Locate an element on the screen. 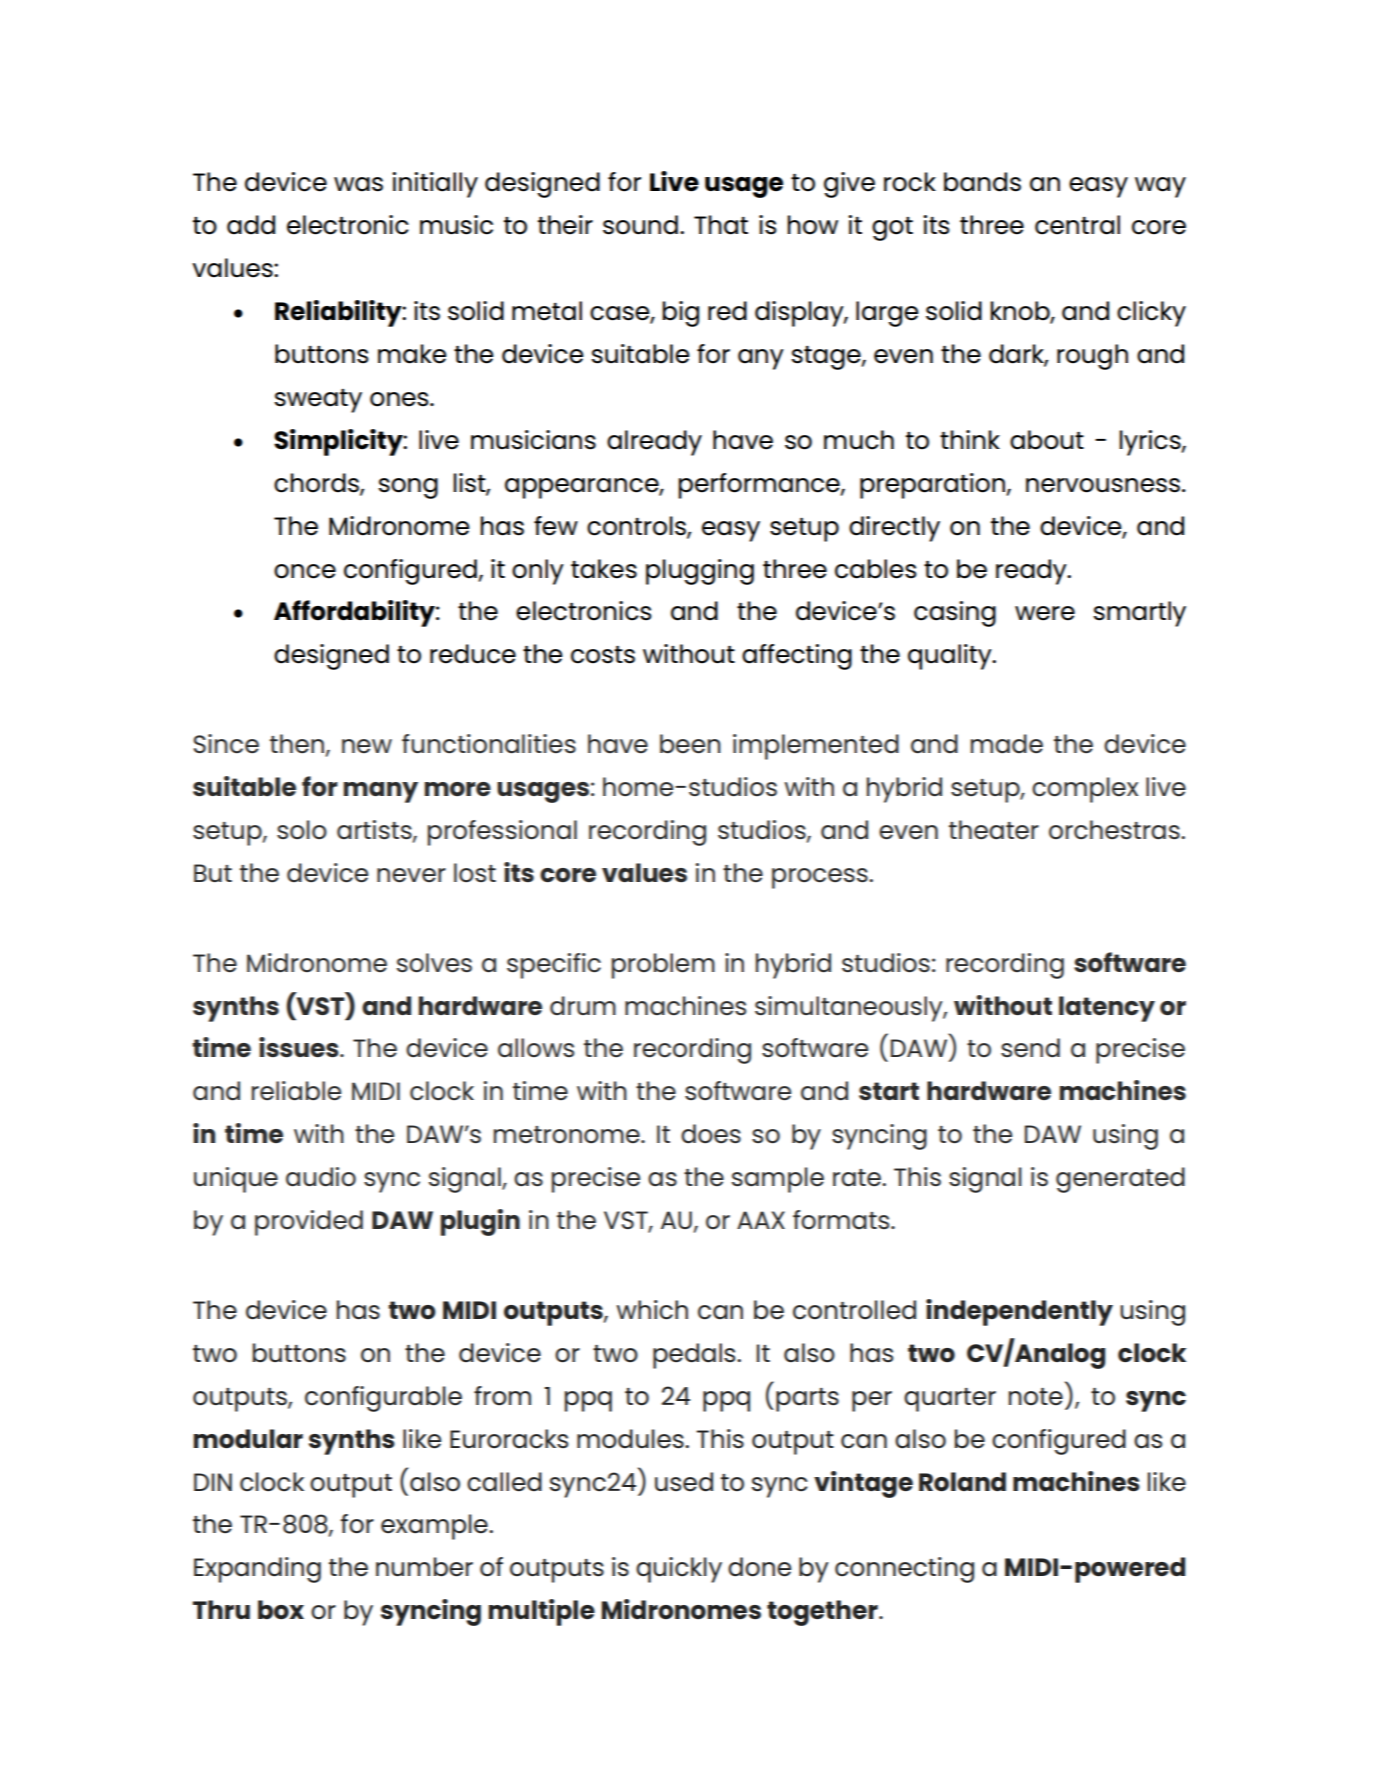 The height and width of the screenshot is (1791, 1384). box is located at coordinates (281, 1609).
